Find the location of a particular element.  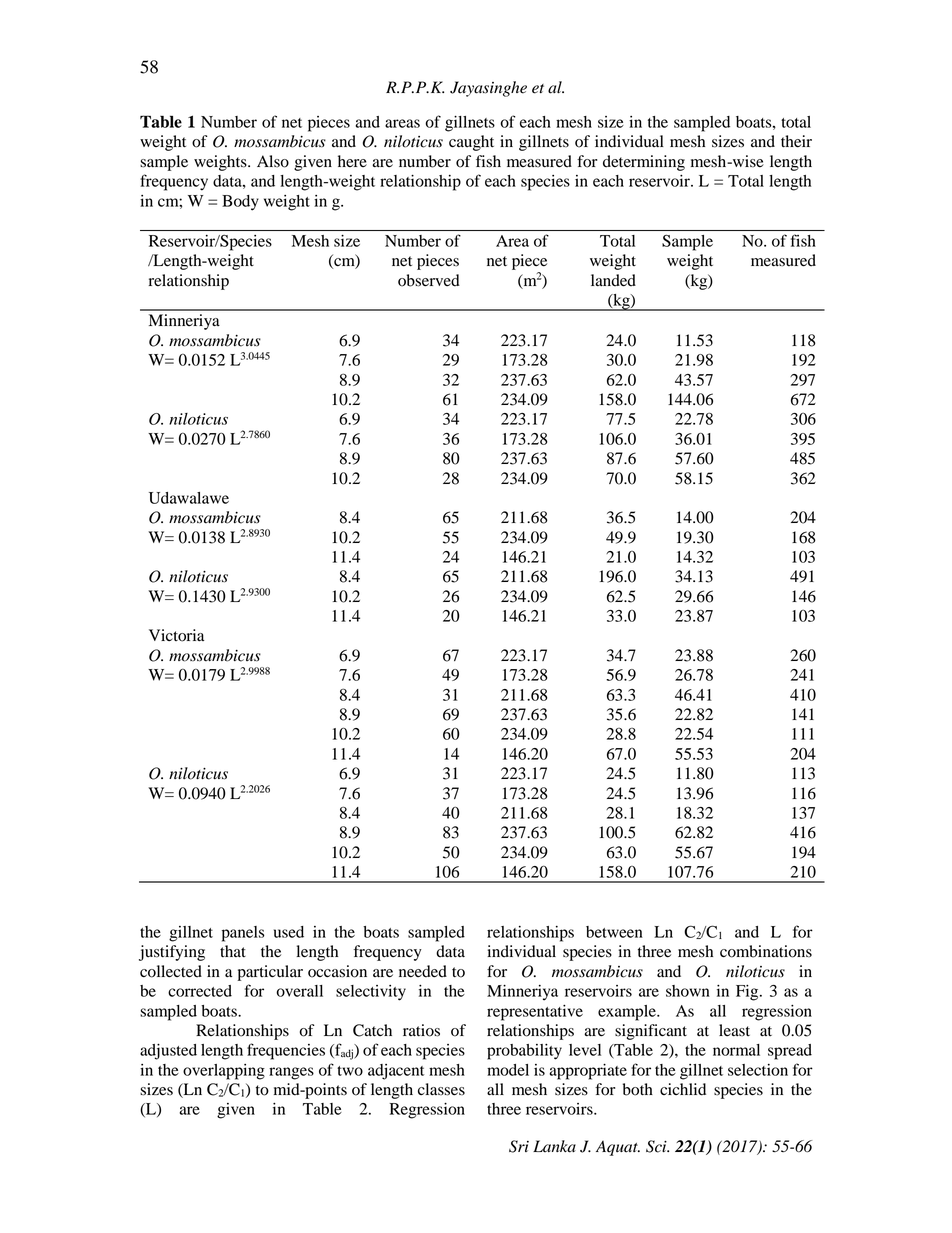

overlapping is located at coordinates (224, 1072).
